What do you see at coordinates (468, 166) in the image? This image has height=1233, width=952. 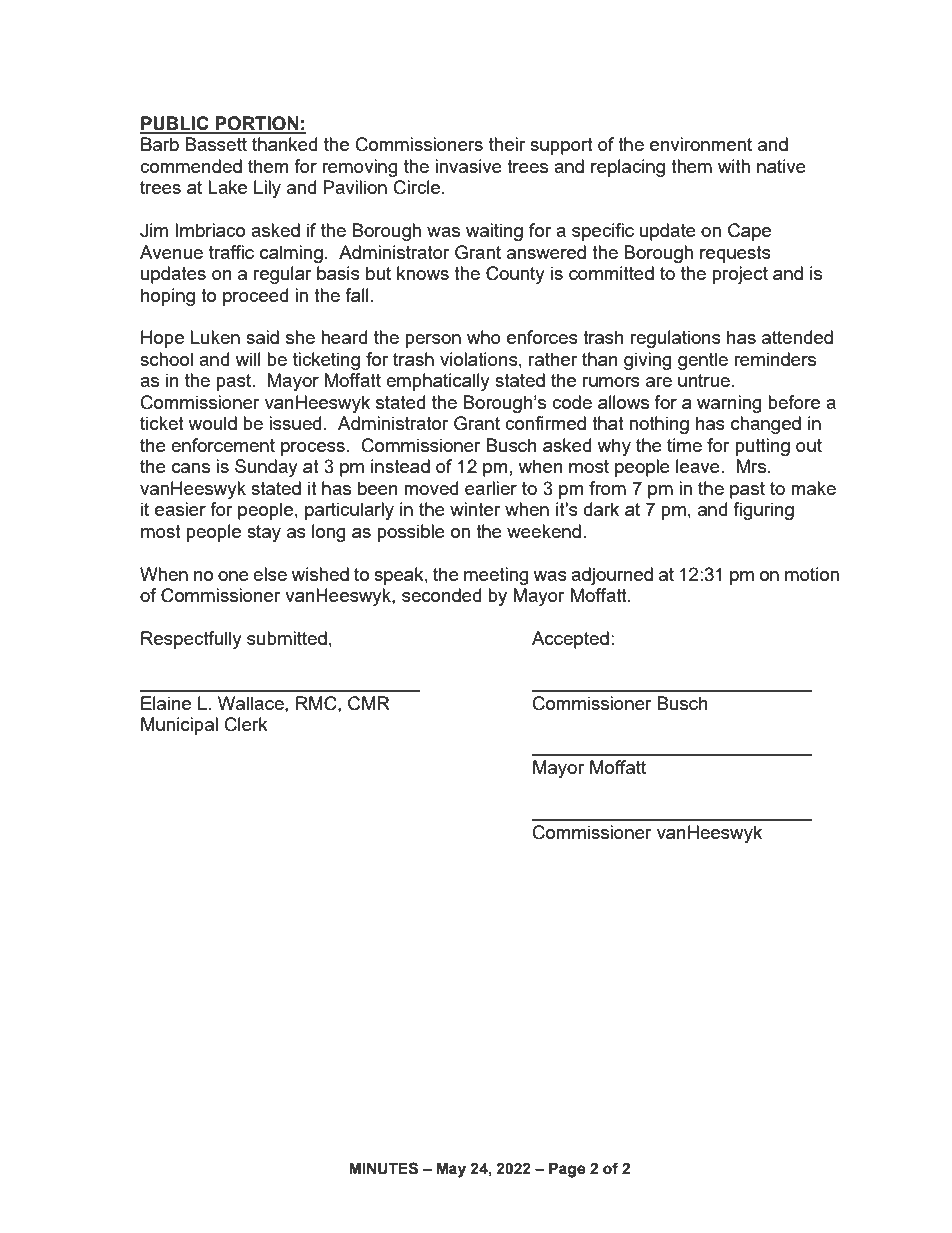 I see `invasive` at bounding box center [468, 166].
